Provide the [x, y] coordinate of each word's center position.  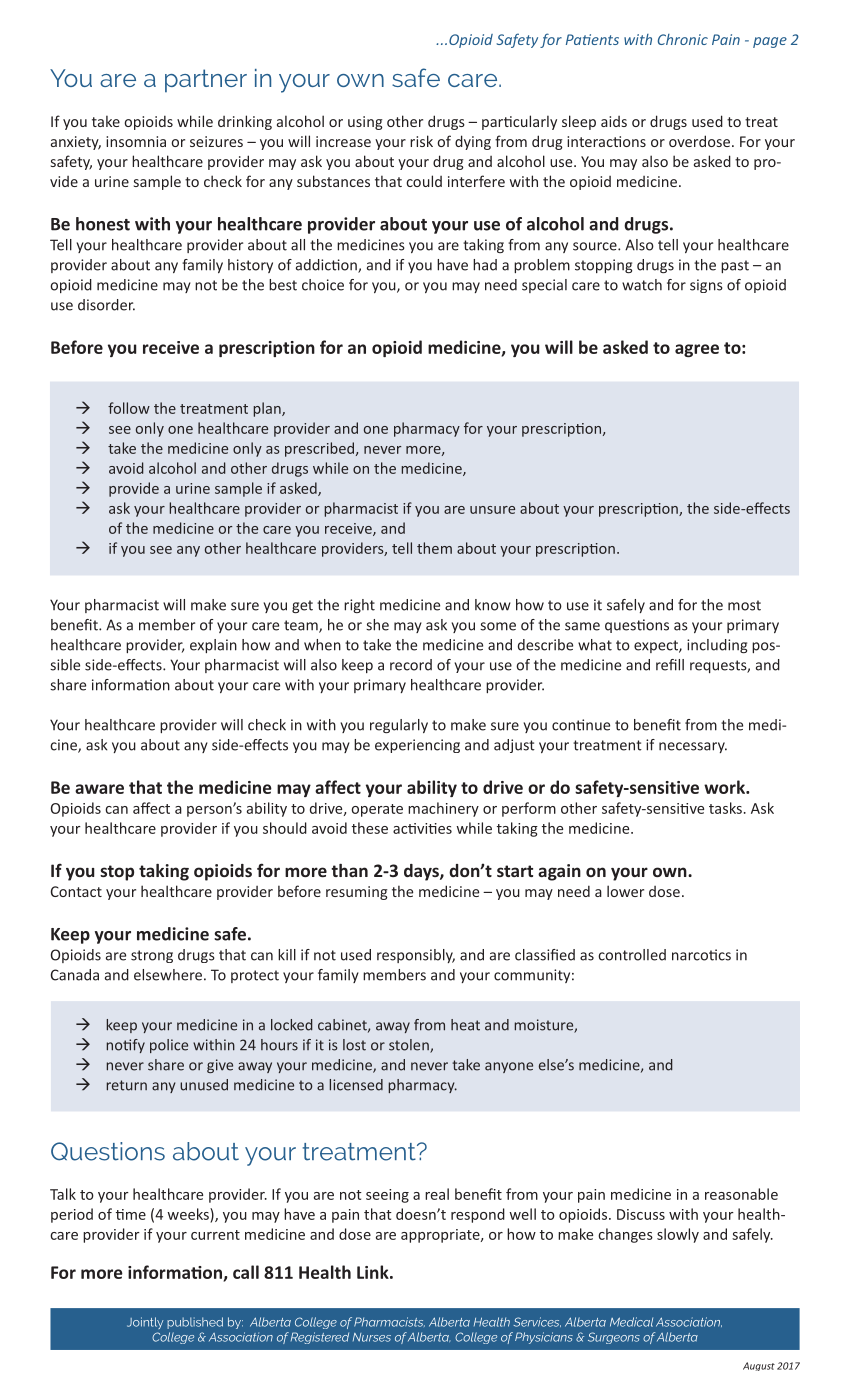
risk [421, 141]
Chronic [683, 39]
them [434, 548]
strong [152, 956]
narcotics [701, 955]
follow [129, 408]
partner [206, 81]
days [422, 872]
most [744, 605]
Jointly [145, 1323]
